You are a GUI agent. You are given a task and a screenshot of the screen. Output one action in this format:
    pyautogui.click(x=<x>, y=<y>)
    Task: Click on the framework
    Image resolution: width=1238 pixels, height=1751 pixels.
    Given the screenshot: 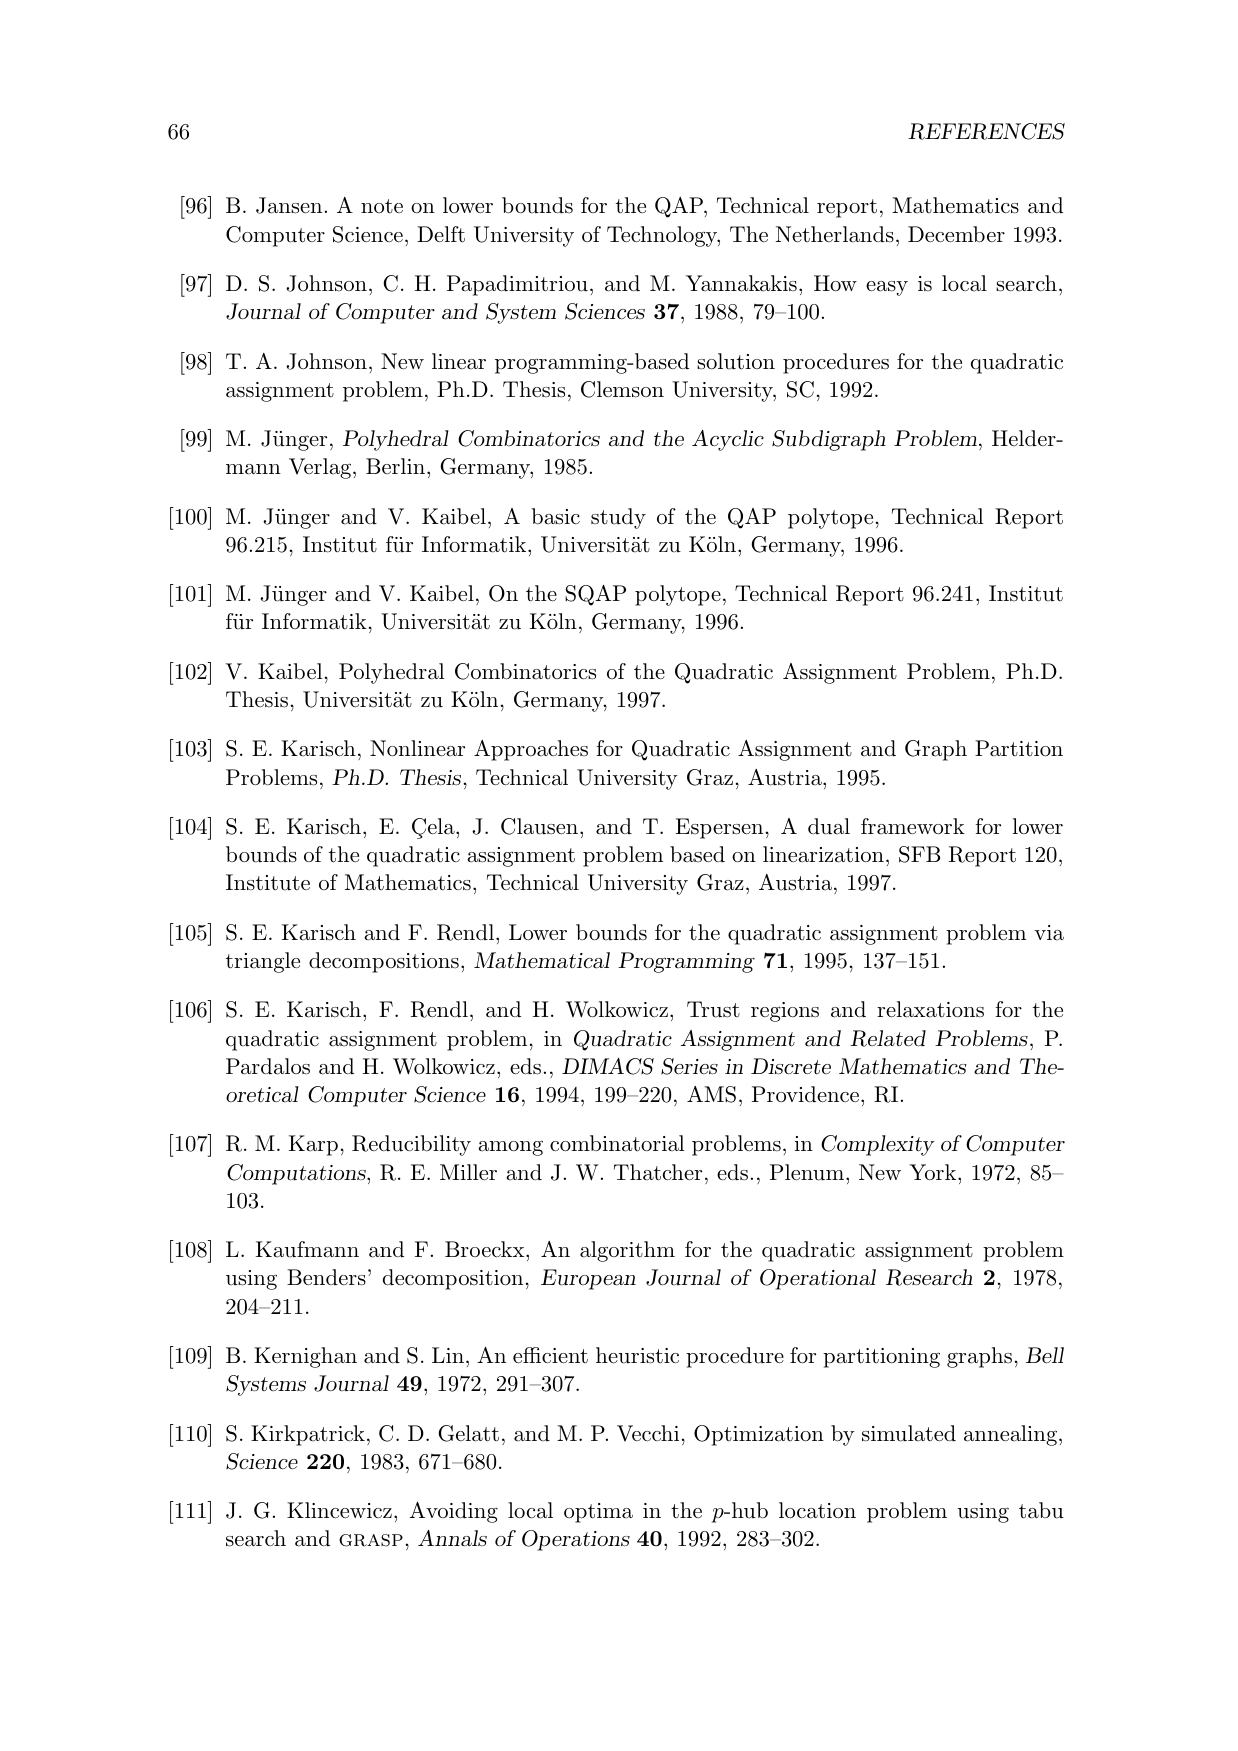 What is the action you would take?
    pyautogui.click(x=913, y=826)
